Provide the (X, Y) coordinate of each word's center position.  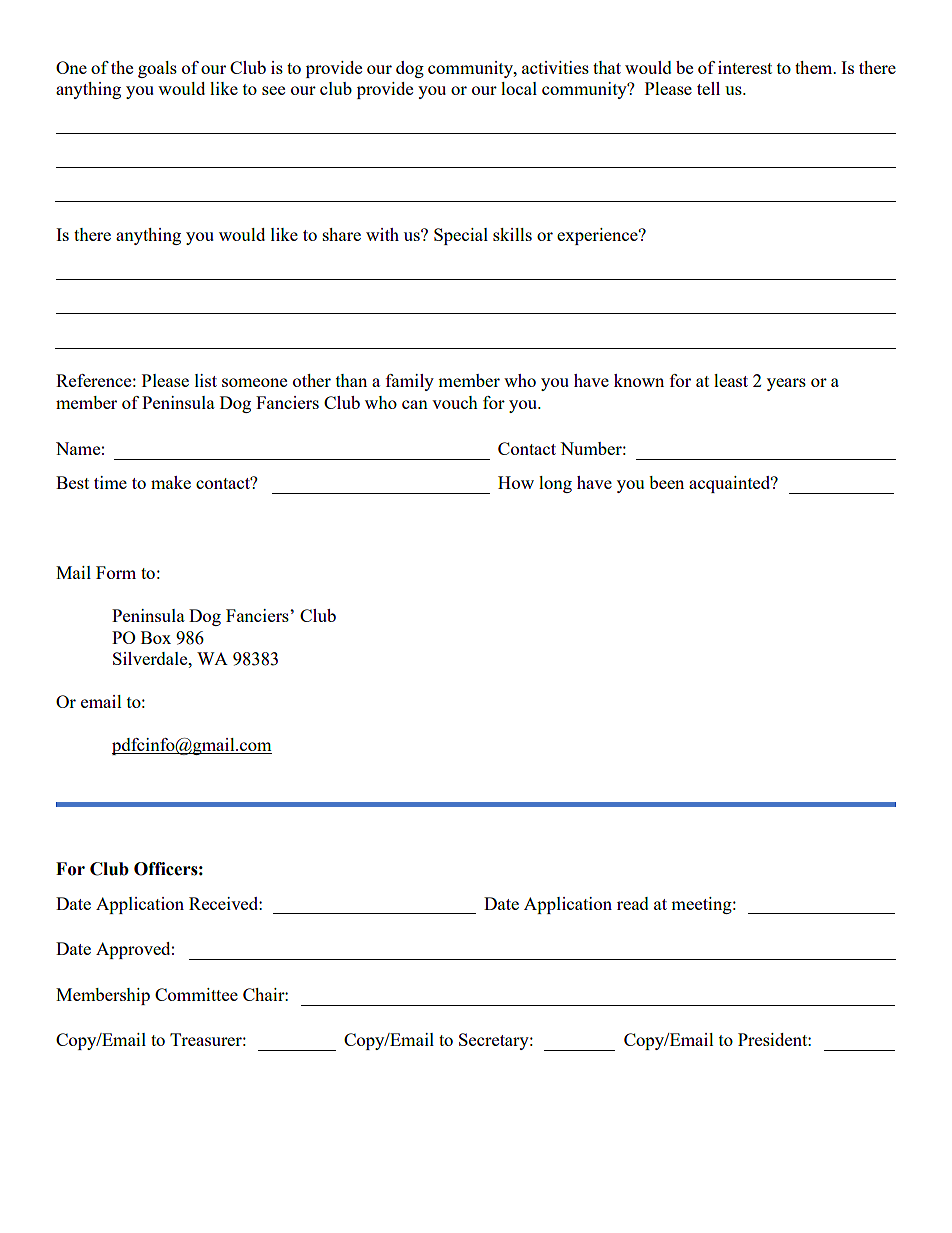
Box (156, 637)
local (519, 88)
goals (157, 69)
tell (708, 88)
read (633, 903)
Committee (196, 994)
